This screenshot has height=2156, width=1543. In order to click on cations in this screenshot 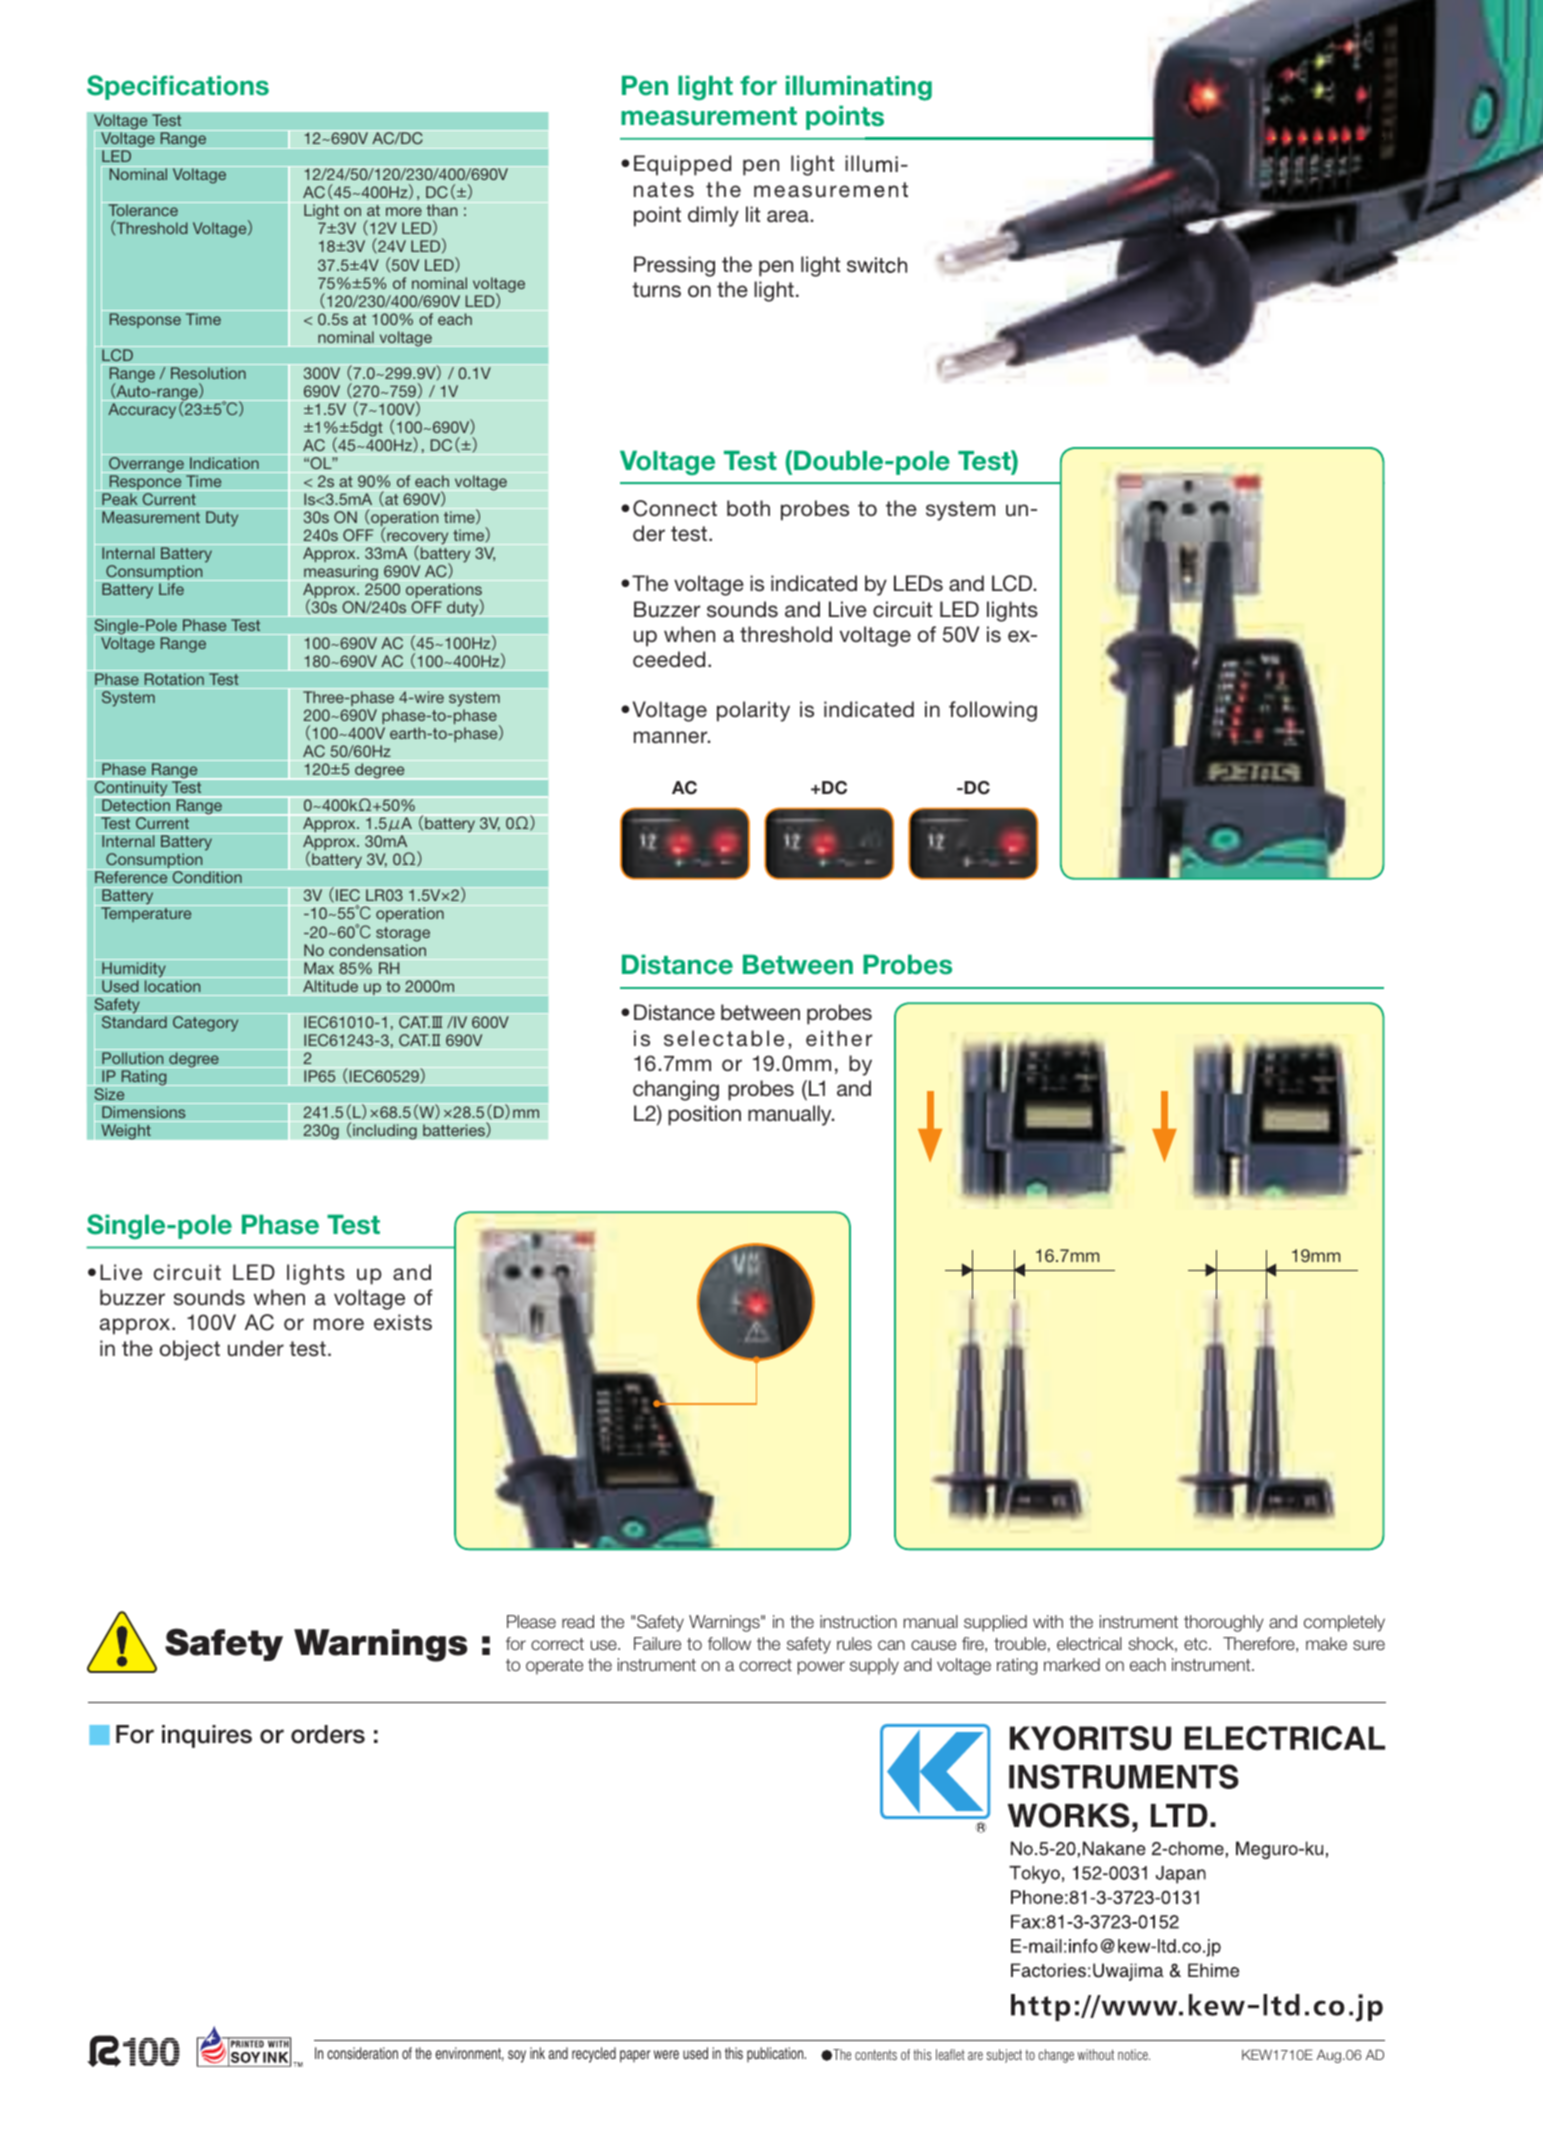, I will do `click(222, 85)`.
